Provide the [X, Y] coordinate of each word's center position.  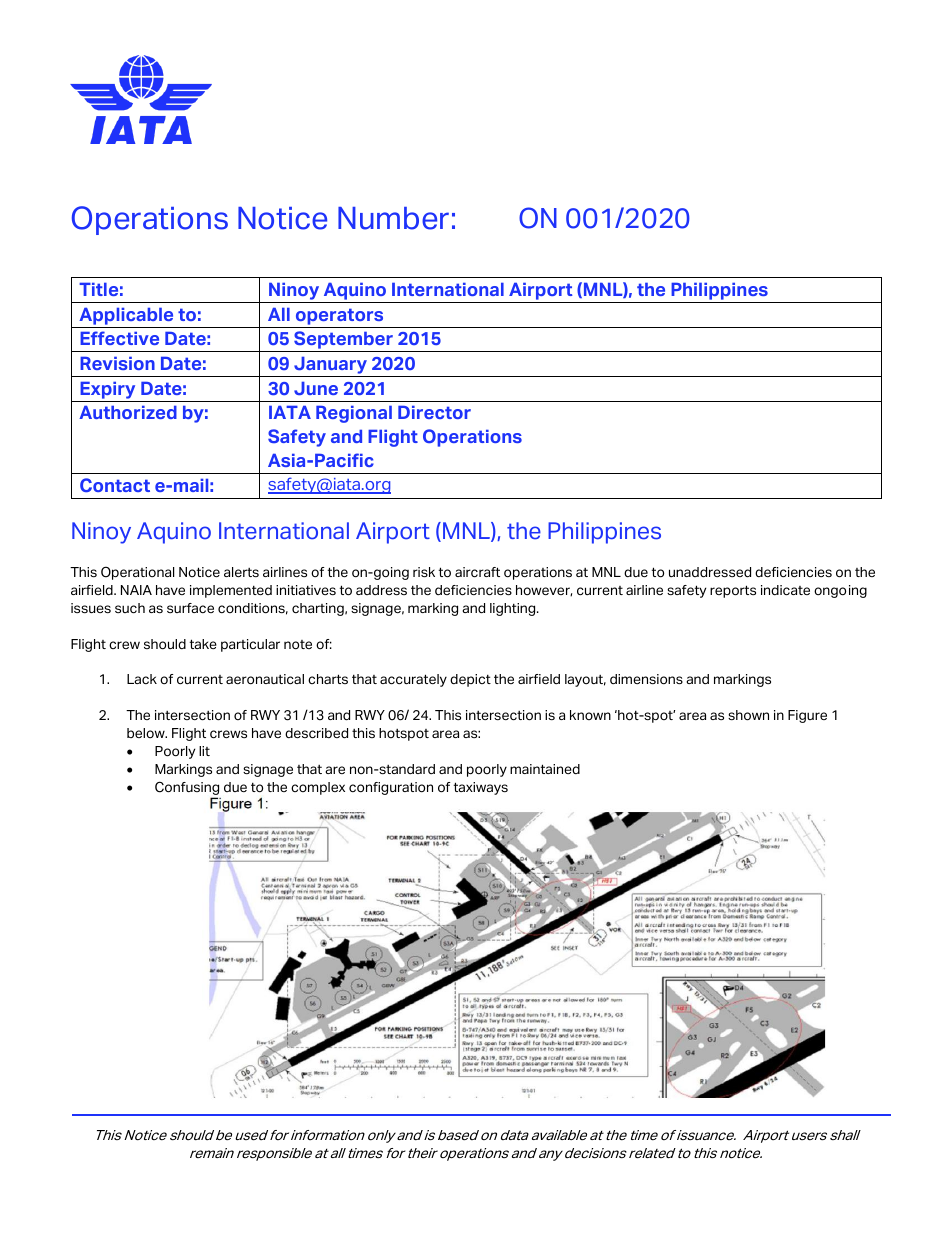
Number [393, 218]
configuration [391, 788]
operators [339, 316]
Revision [117, 363]
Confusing [187, 788]
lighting [514, 609]
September [344, 341]
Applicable [126, 316]
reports [733, 591]
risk [424, 572]
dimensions [646, 679]
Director [434, 412]
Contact [115, 485]
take [203, 644]
